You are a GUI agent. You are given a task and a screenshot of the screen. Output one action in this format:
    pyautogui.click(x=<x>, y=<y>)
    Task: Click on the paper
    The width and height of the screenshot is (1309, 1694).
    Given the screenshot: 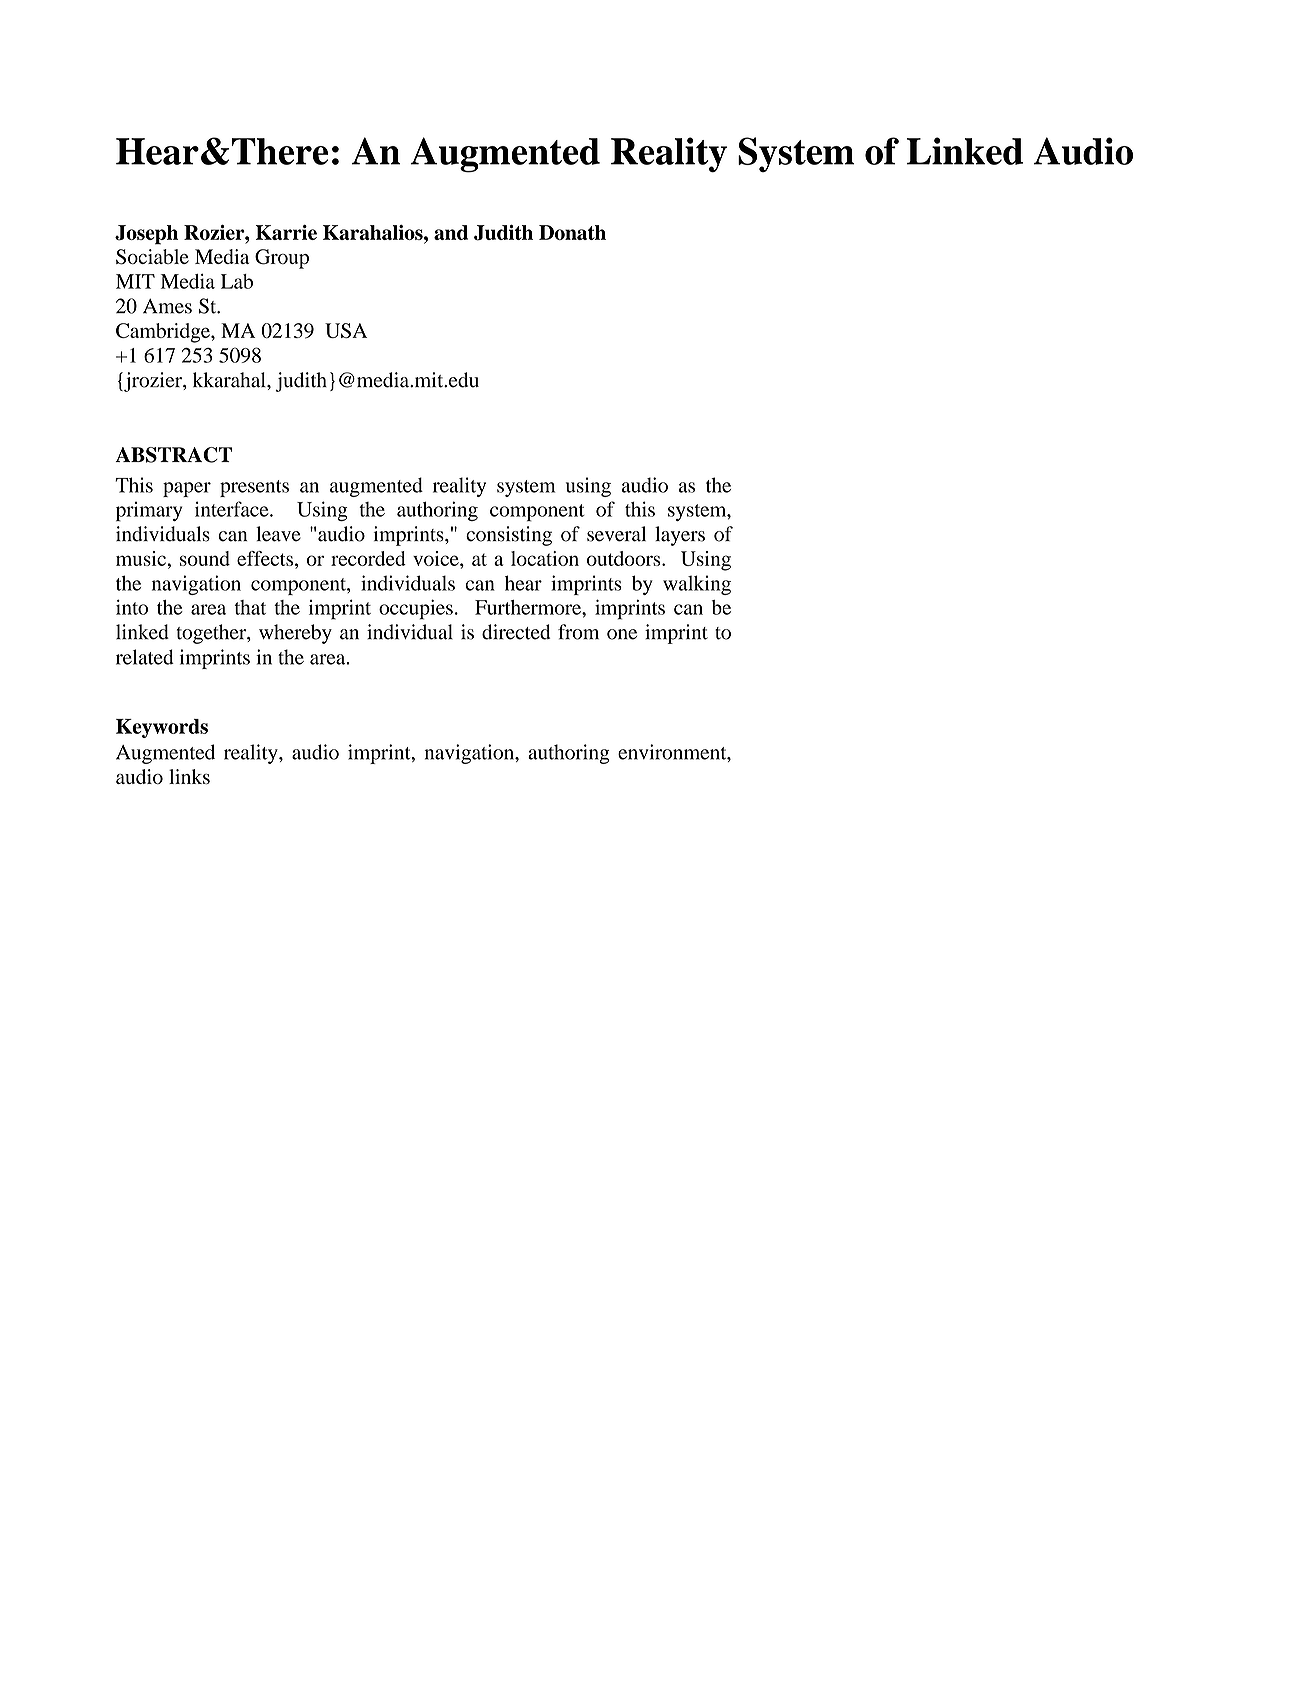 What is the action you would take?
    pyautogui.click(x=187, y=489)
